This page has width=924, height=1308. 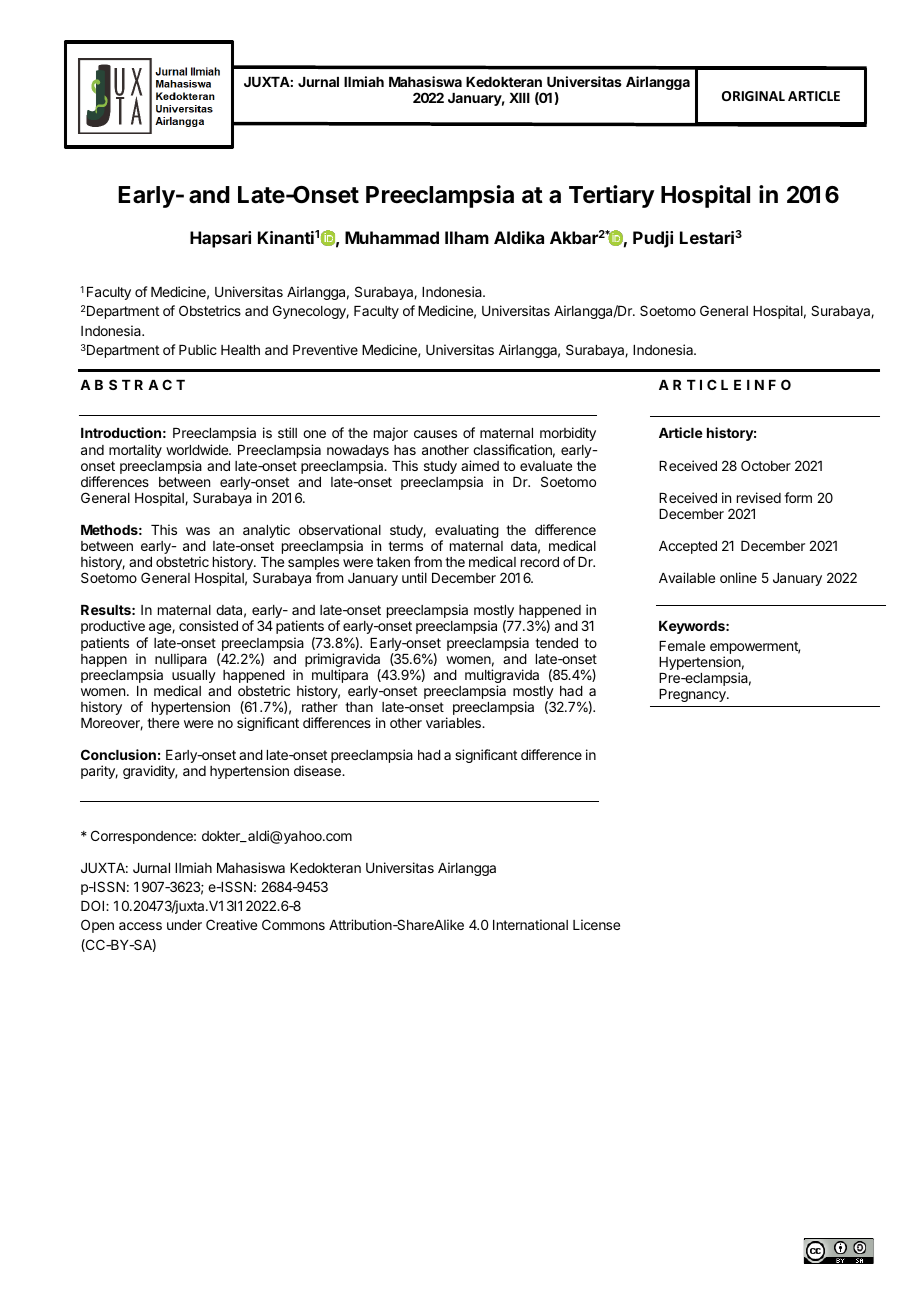 I want to click on revised, so click(x=759, y=497).
